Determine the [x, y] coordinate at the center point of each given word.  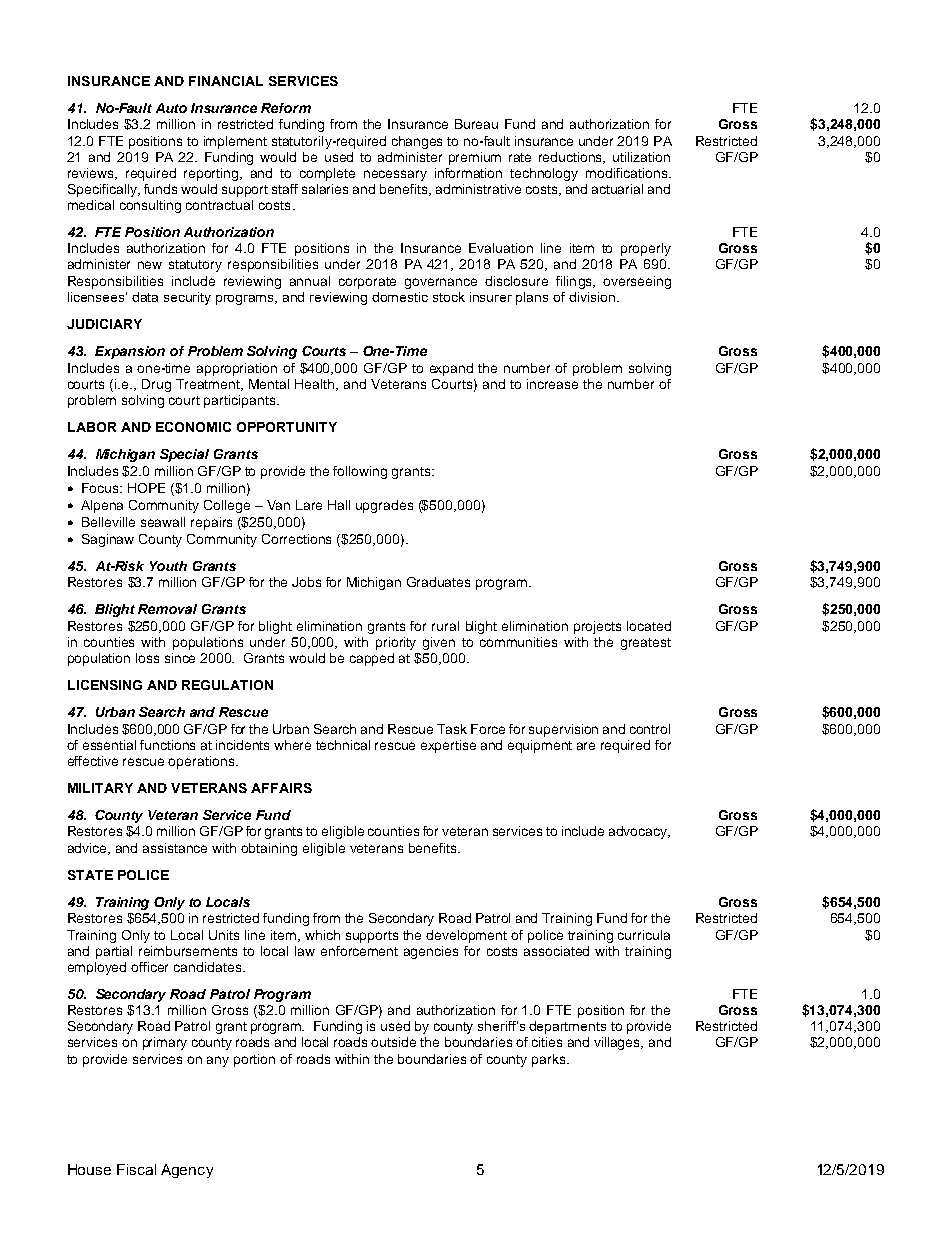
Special [184, 455]
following [360, 472]
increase [552, 384]
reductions [572, 158]
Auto [171, 108]
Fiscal [136, 1169]
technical [343, 745]
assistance [175, 848]
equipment [540, 746]
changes [417, 142]
